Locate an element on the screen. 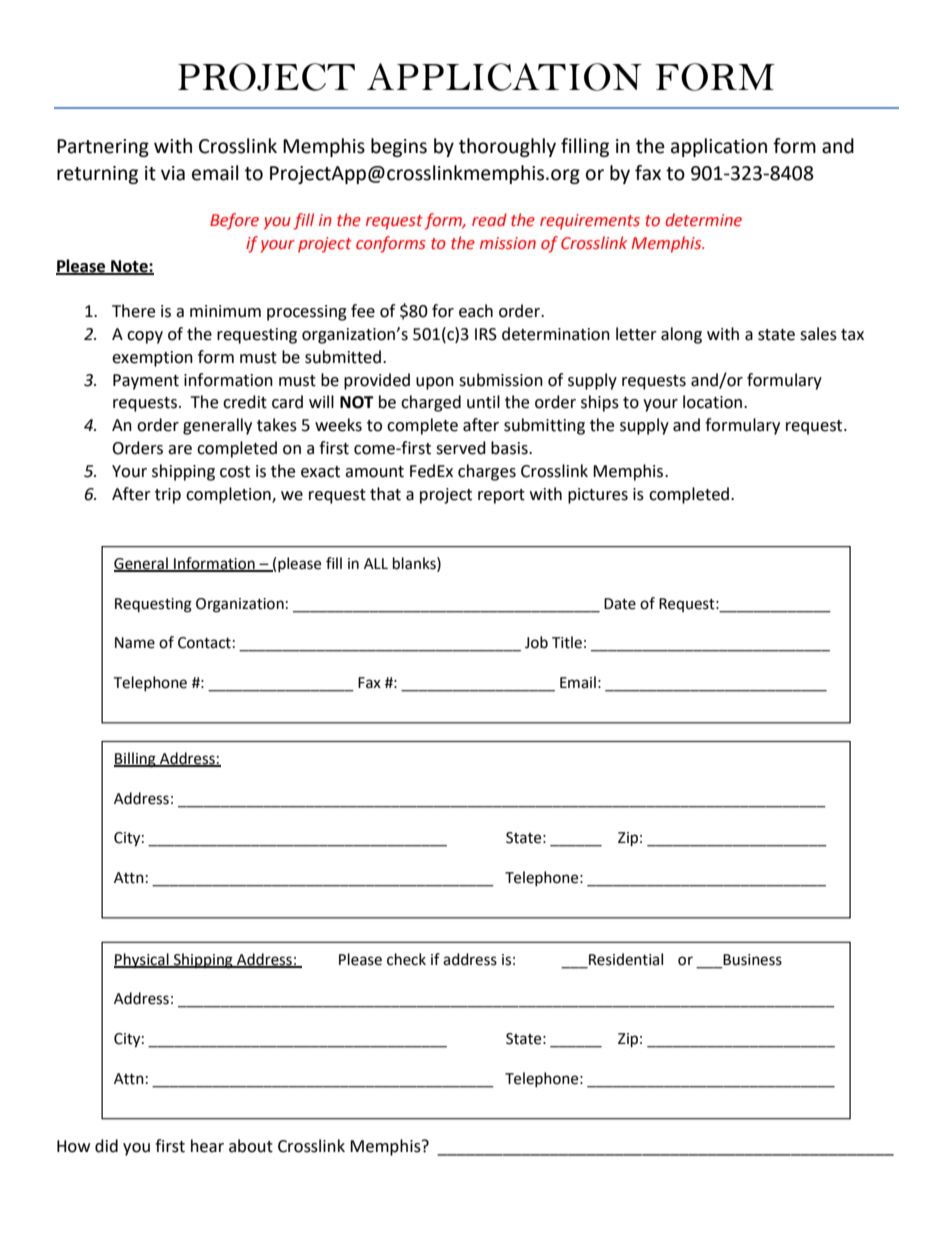 The image size is (952, 1233). determine is located at coordinates (703, 220).
